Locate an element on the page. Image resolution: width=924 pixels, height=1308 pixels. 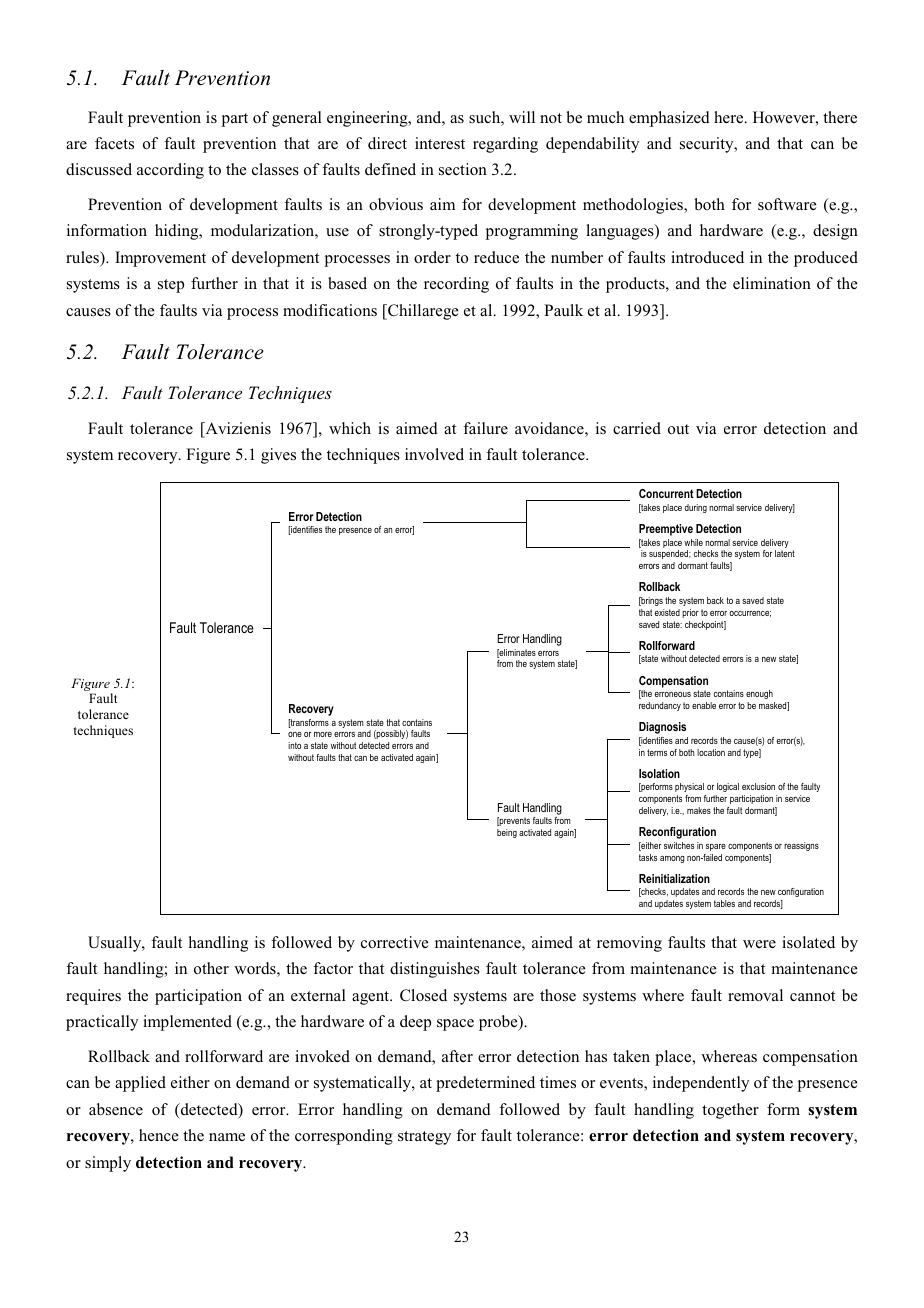
interest is located at coordinates (440, 143).
